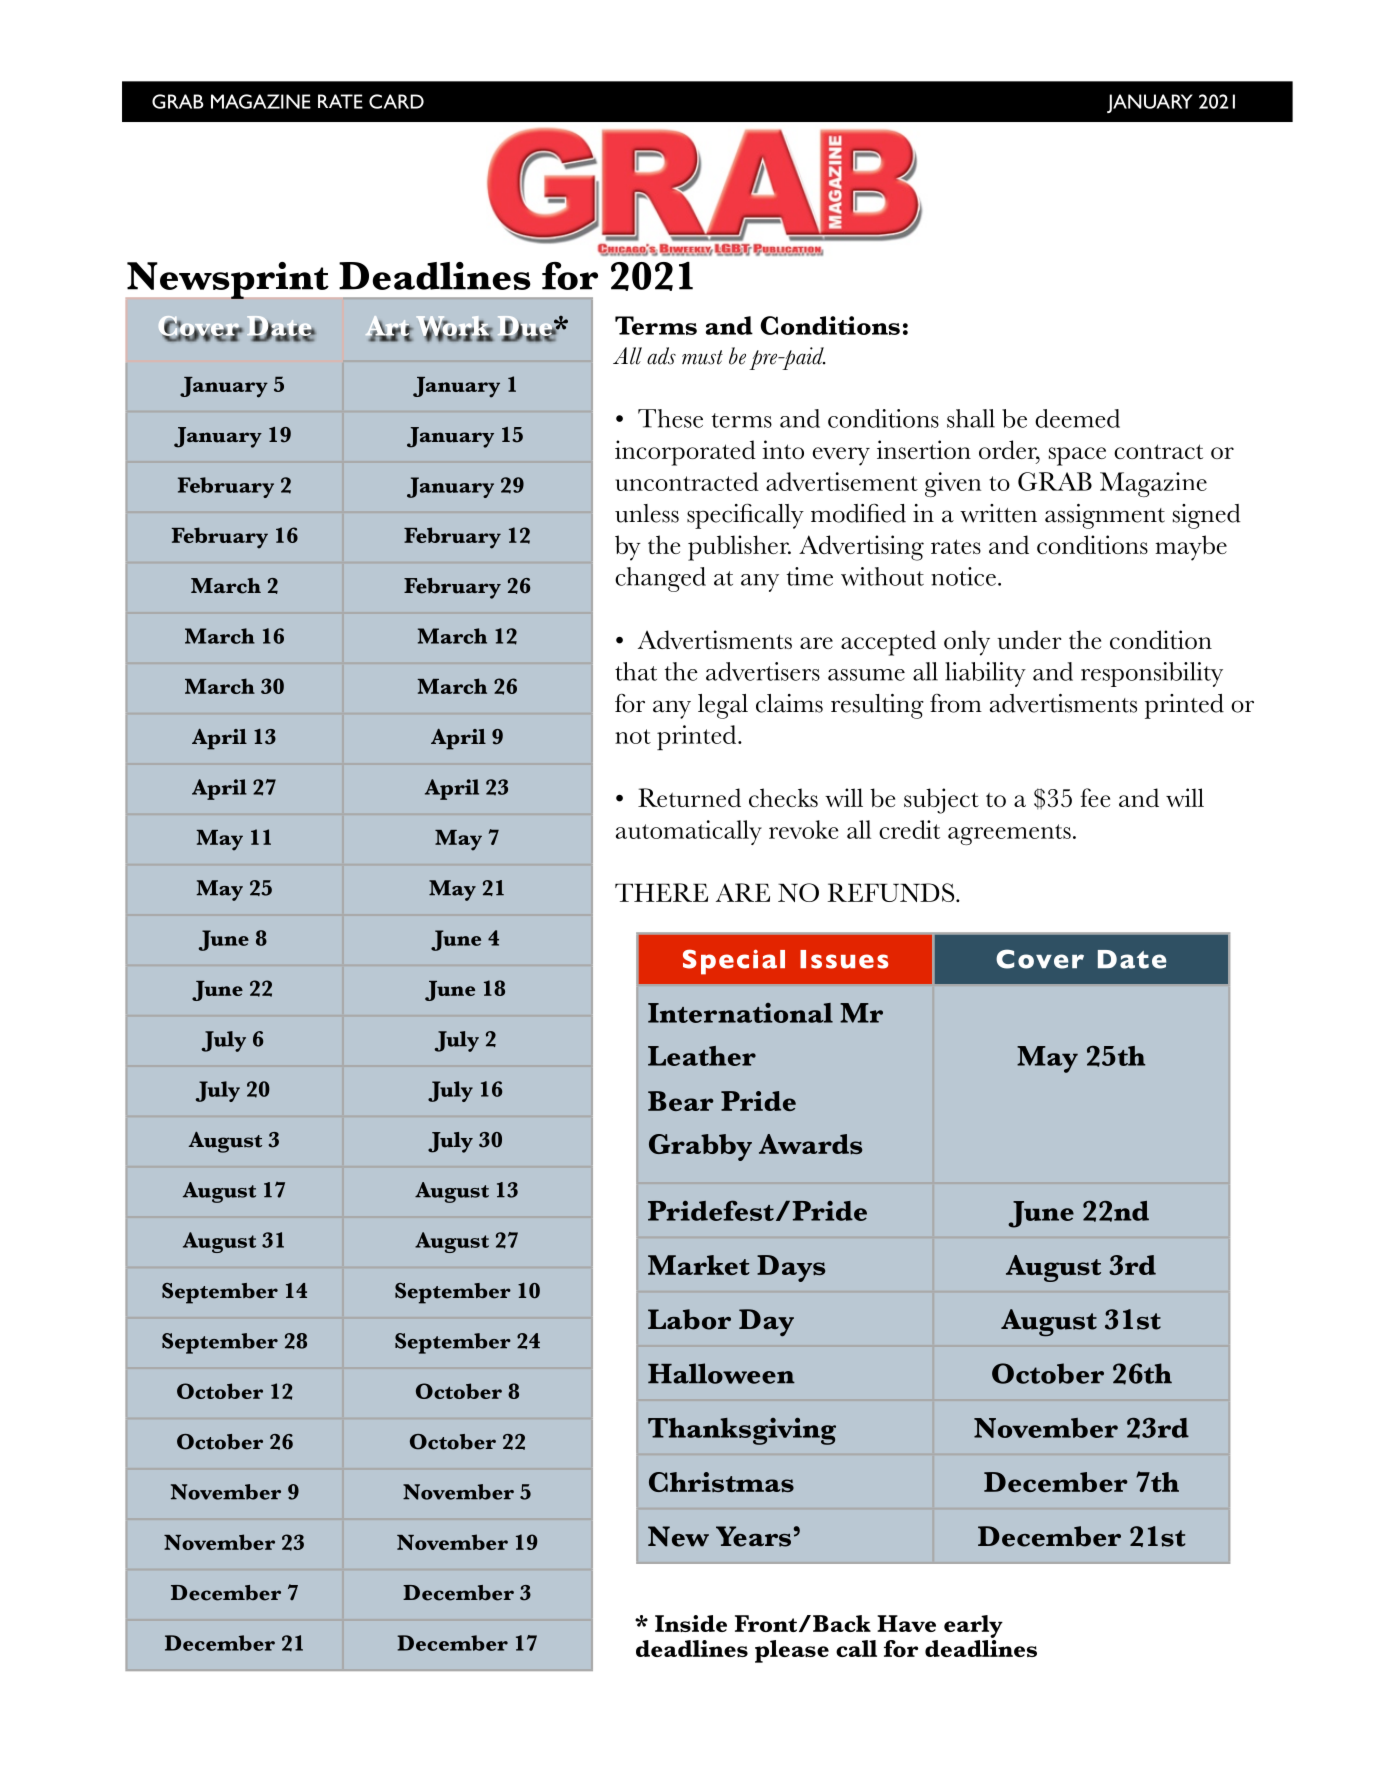 The width and height of the page is (1383, 1790). I want to click on Inside, so click(691, 1623).
